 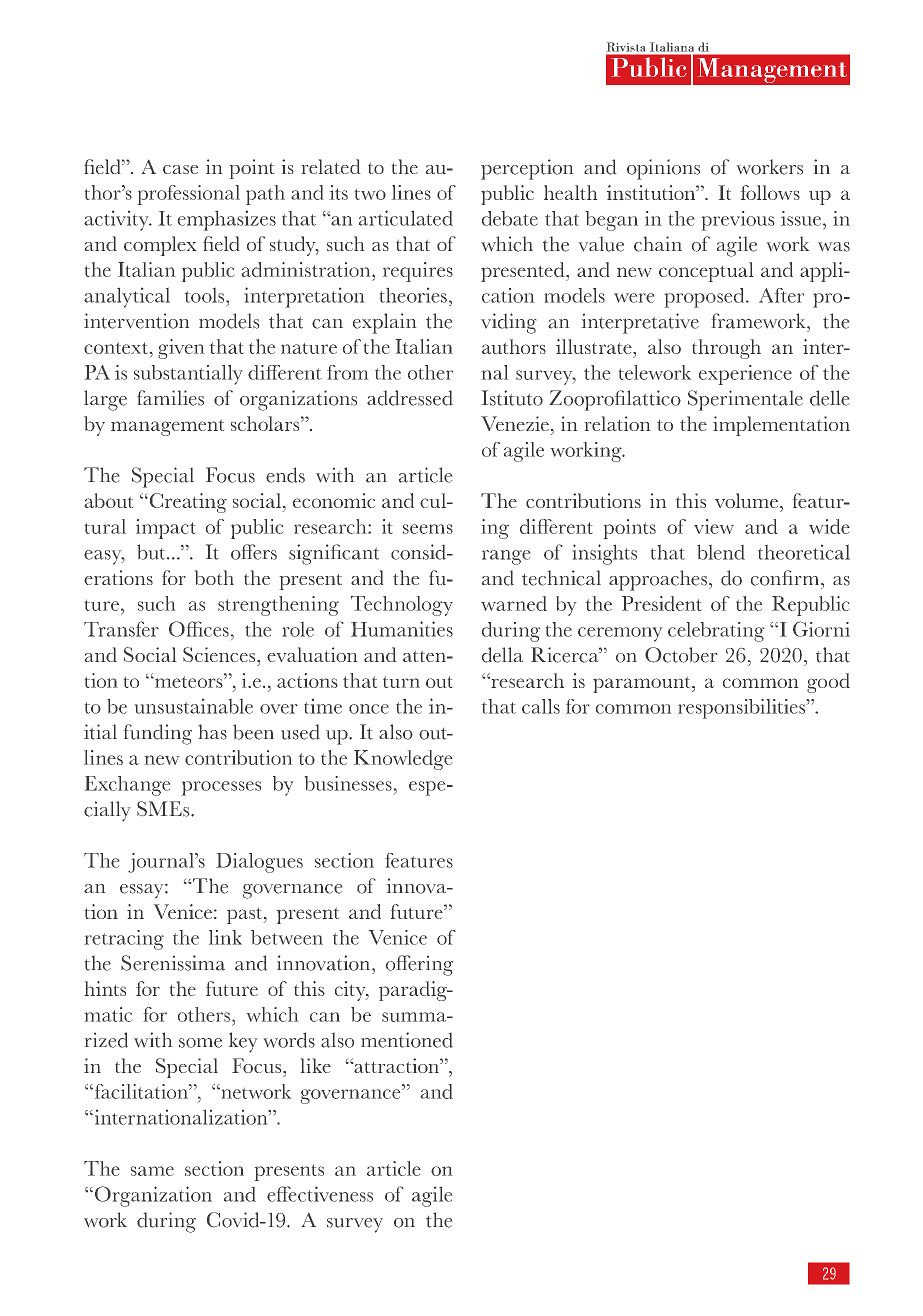 I want to click on follows, so click(x=770, y=192).
